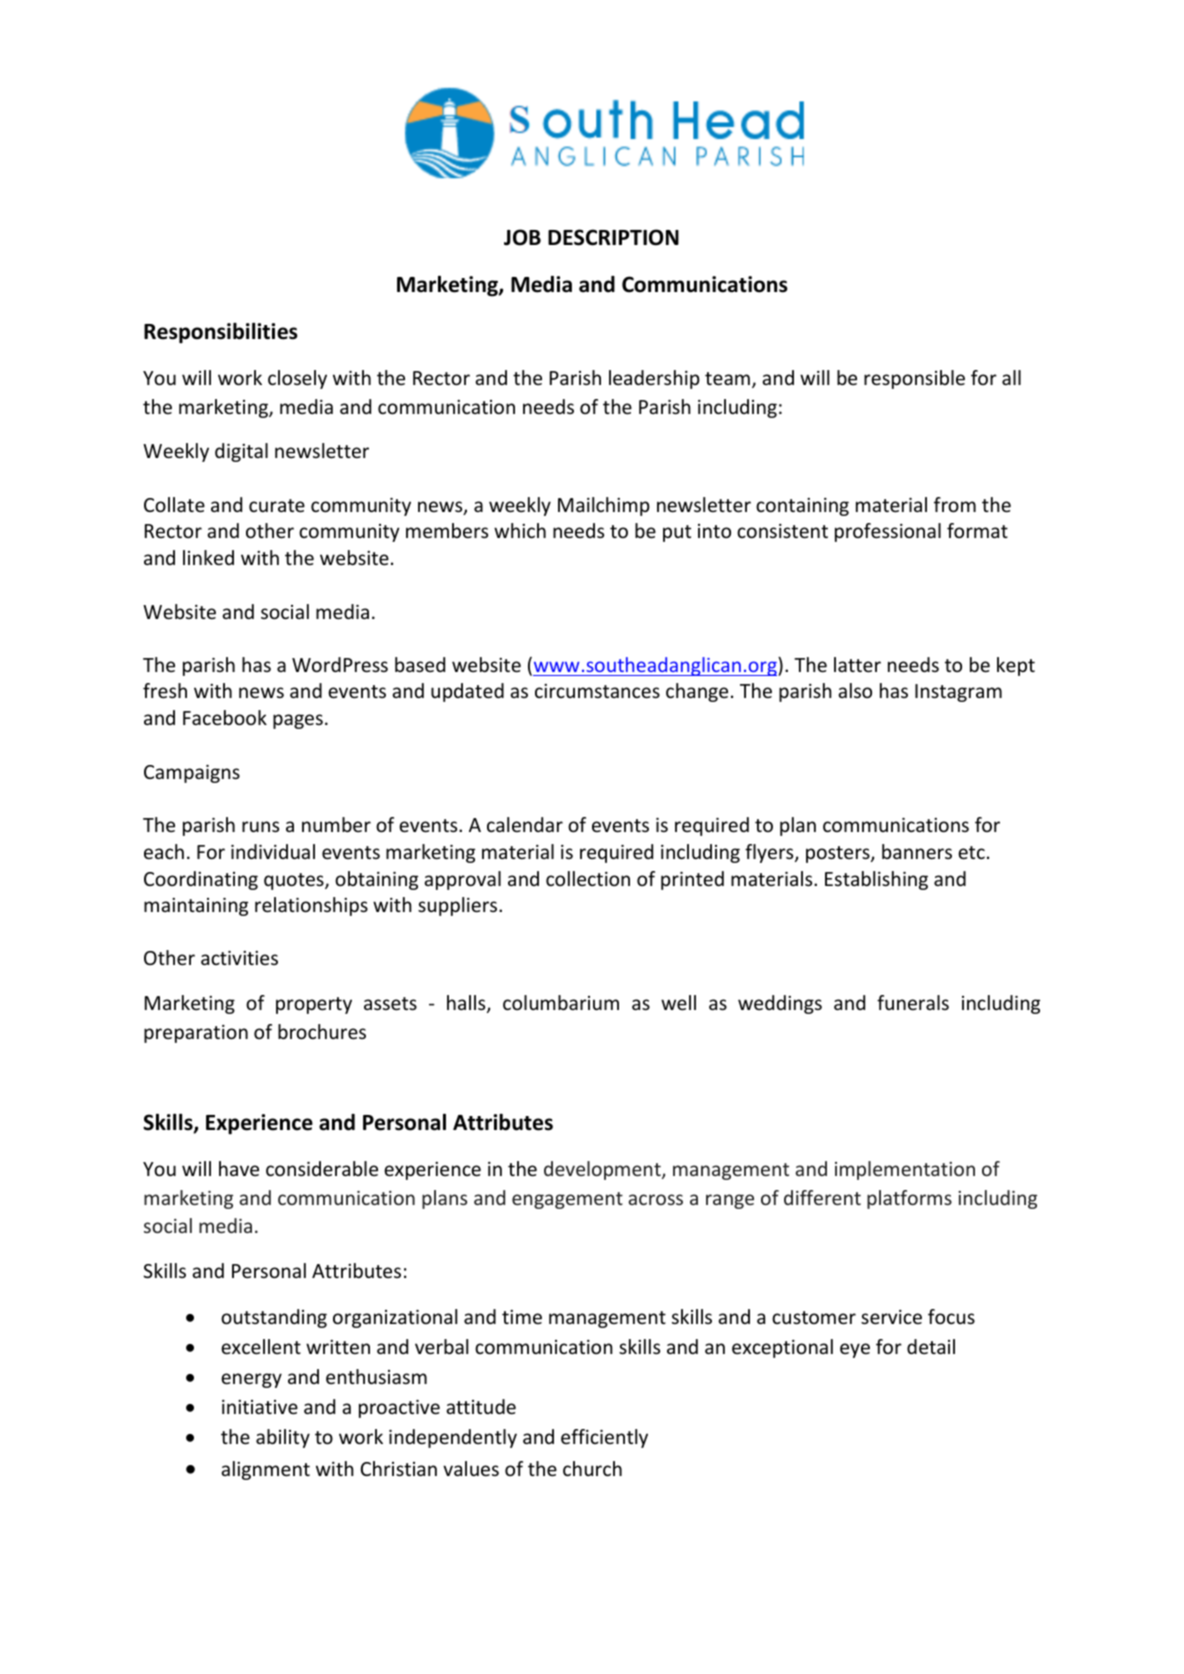 The width and height of the document is (1184, 1674). I want to click on Establishing, so click(876, 880).
